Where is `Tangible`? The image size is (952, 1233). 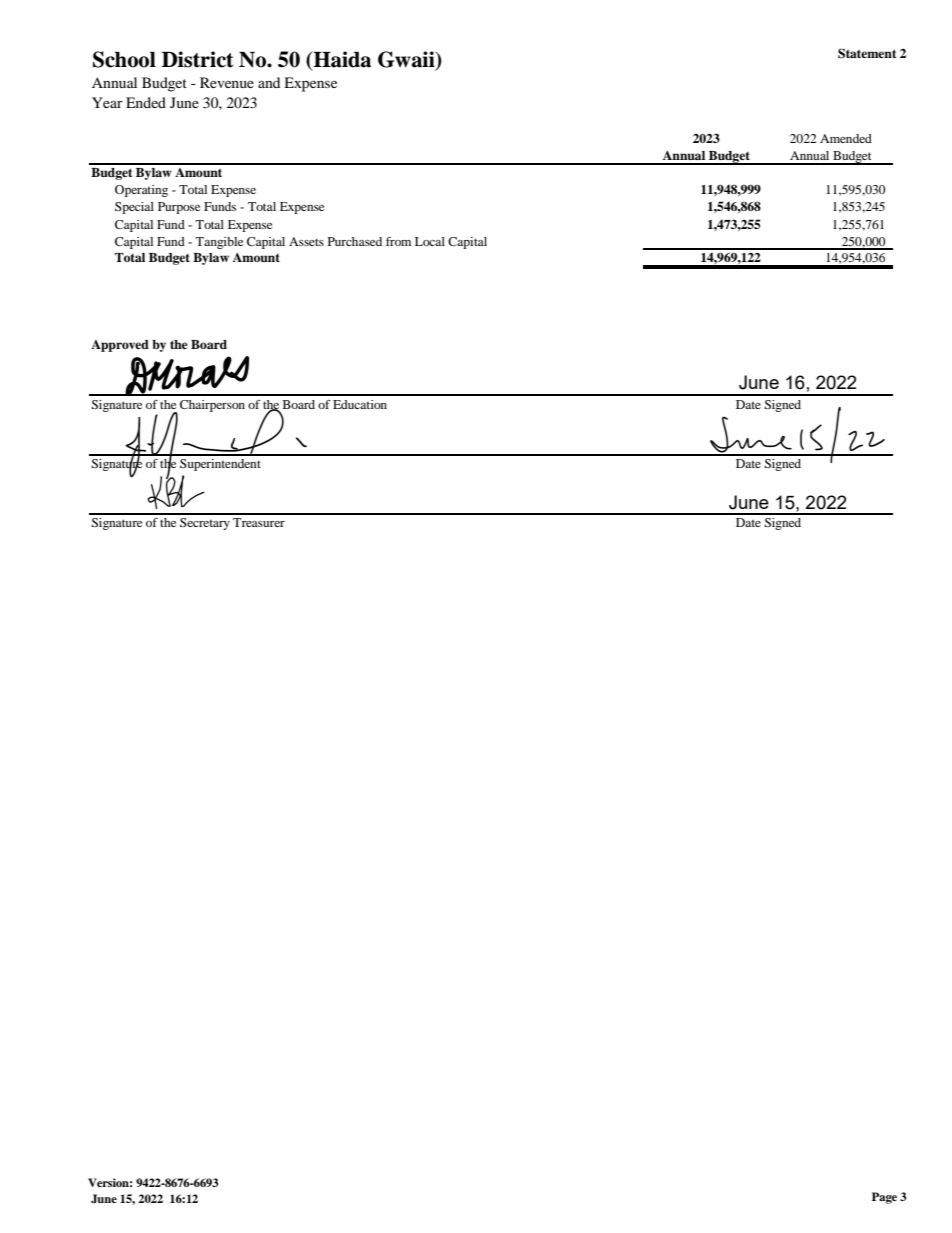 Tangible is located at coordinates (219, 243).
